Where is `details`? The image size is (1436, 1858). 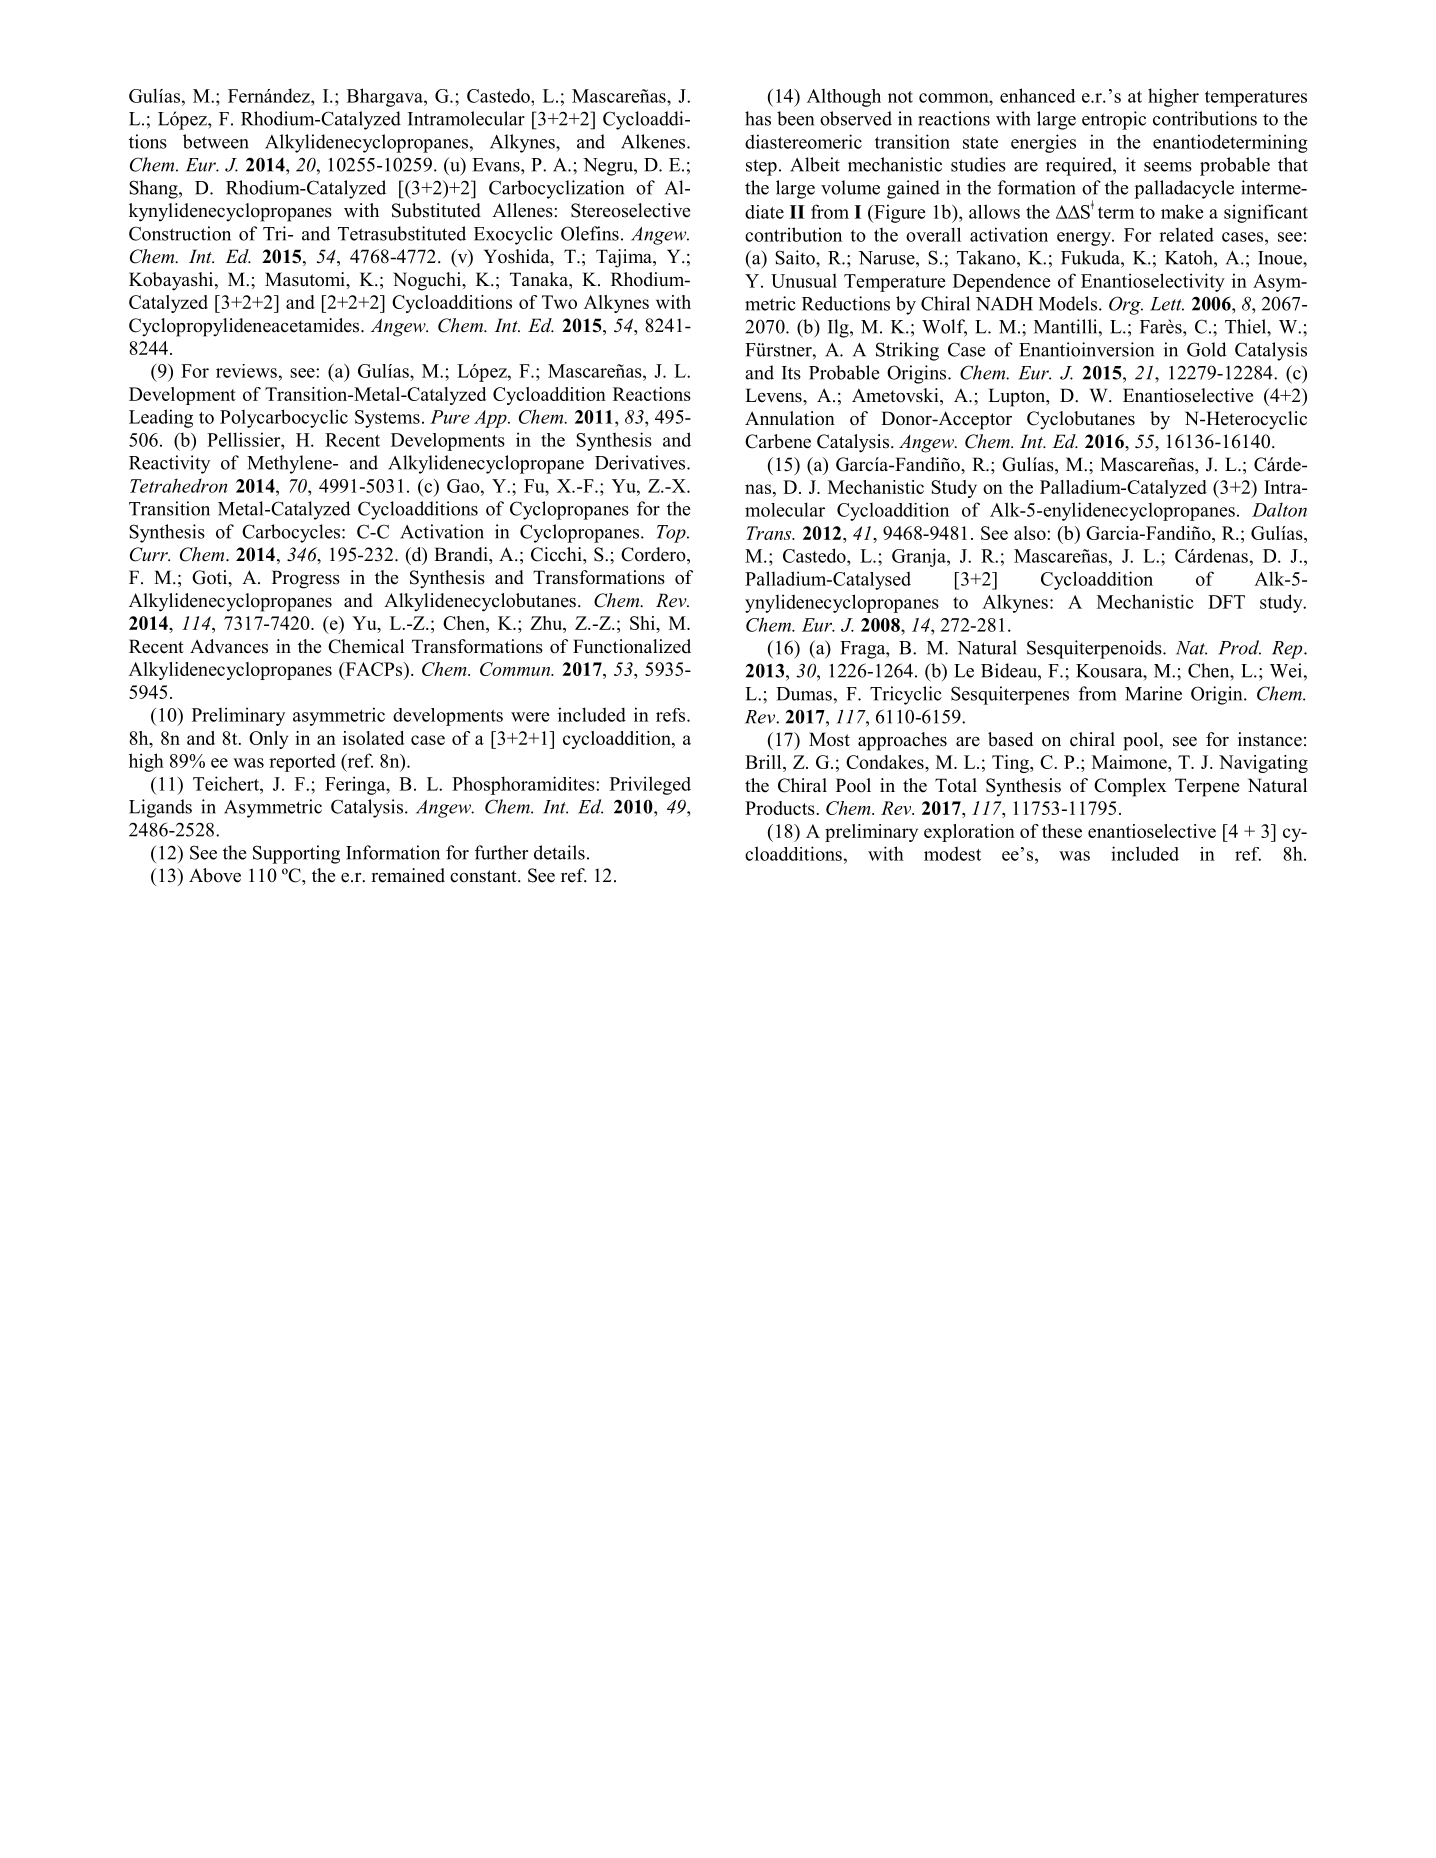
details is located at coordinates (559, 852).
